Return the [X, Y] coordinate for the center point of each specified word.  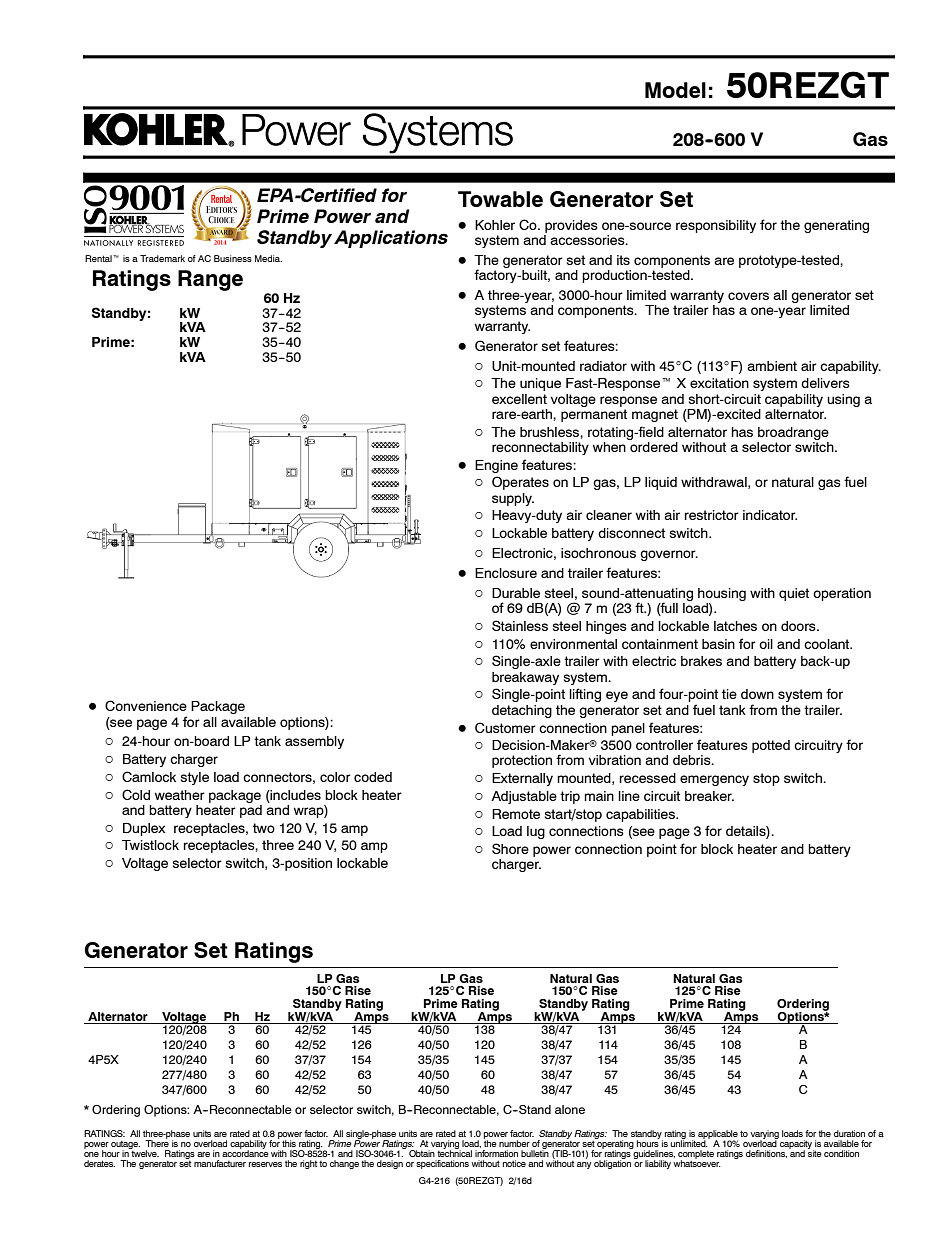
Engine [496, 466]
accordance [245, 1152]
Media [268, 258]
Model [675, 90]
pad [251, 810]
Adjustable [524, 797]
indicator [770, 515]
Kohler [495, 225]
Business [233, 258]
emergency [714, 780]
